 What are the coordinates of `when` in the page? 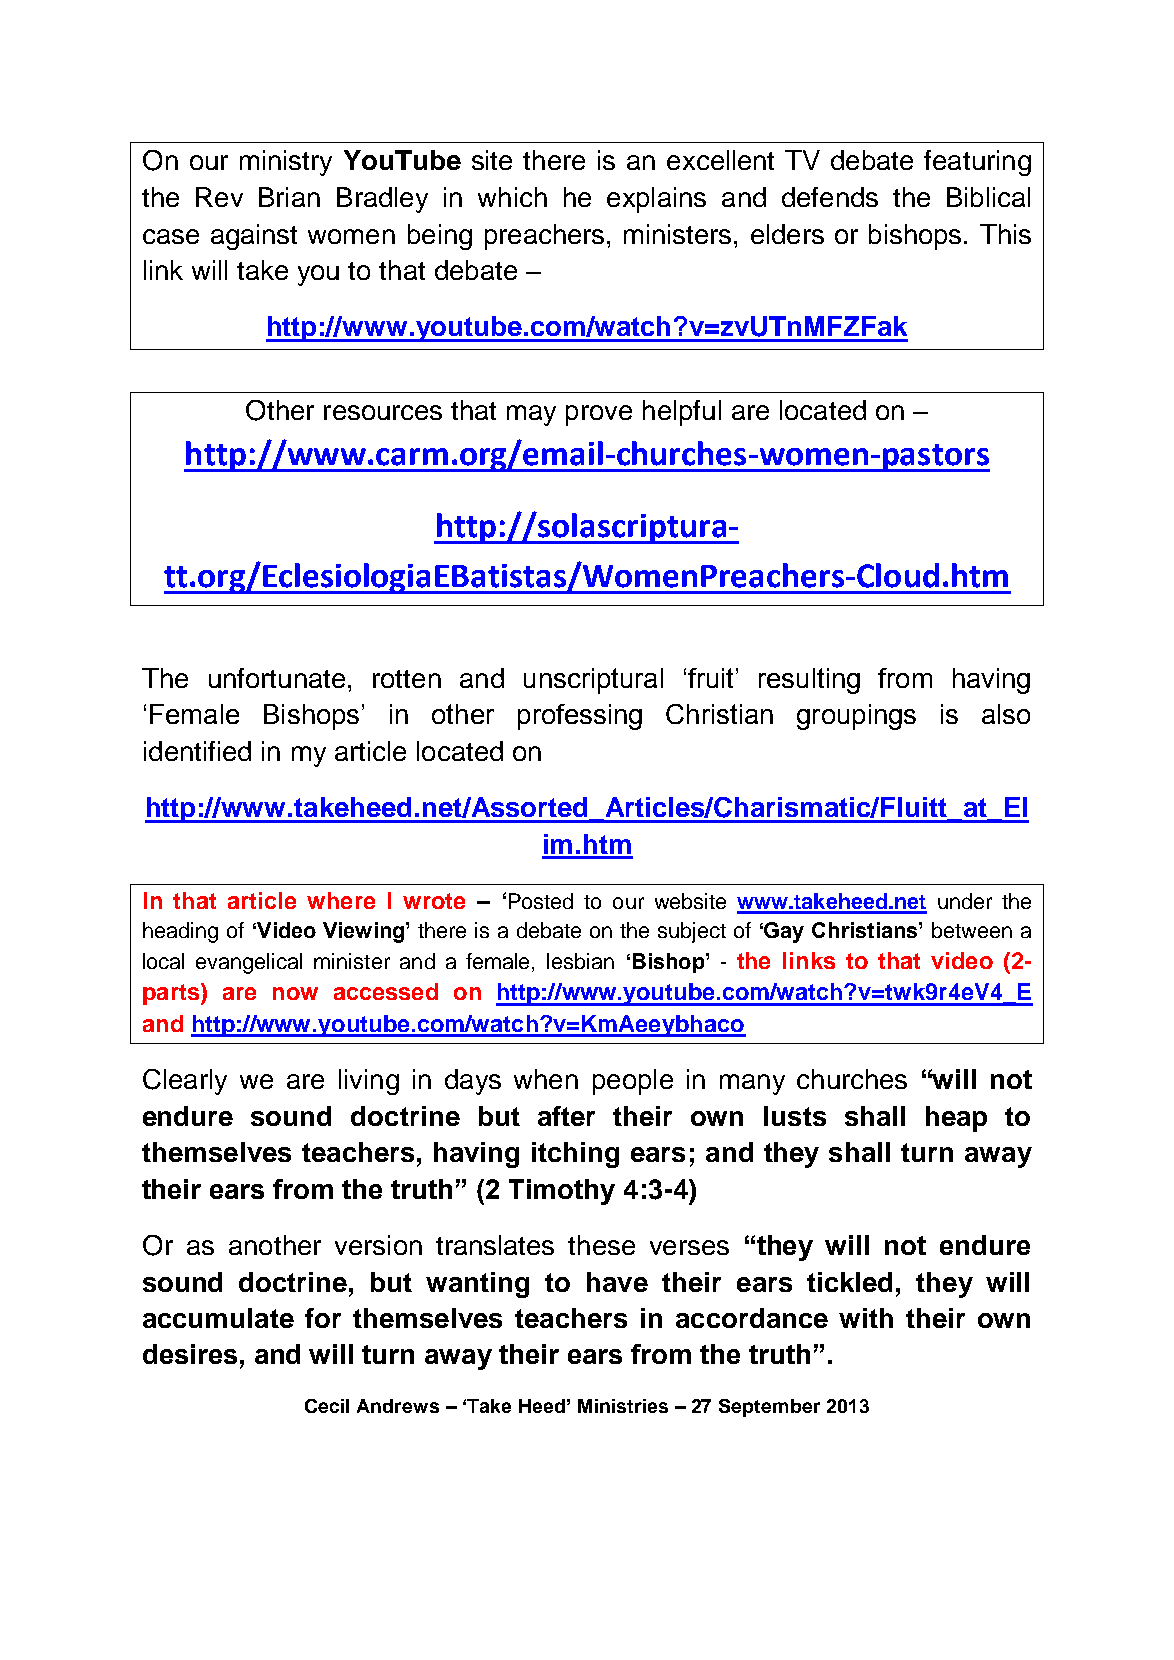 It's located at (546, 1079).
